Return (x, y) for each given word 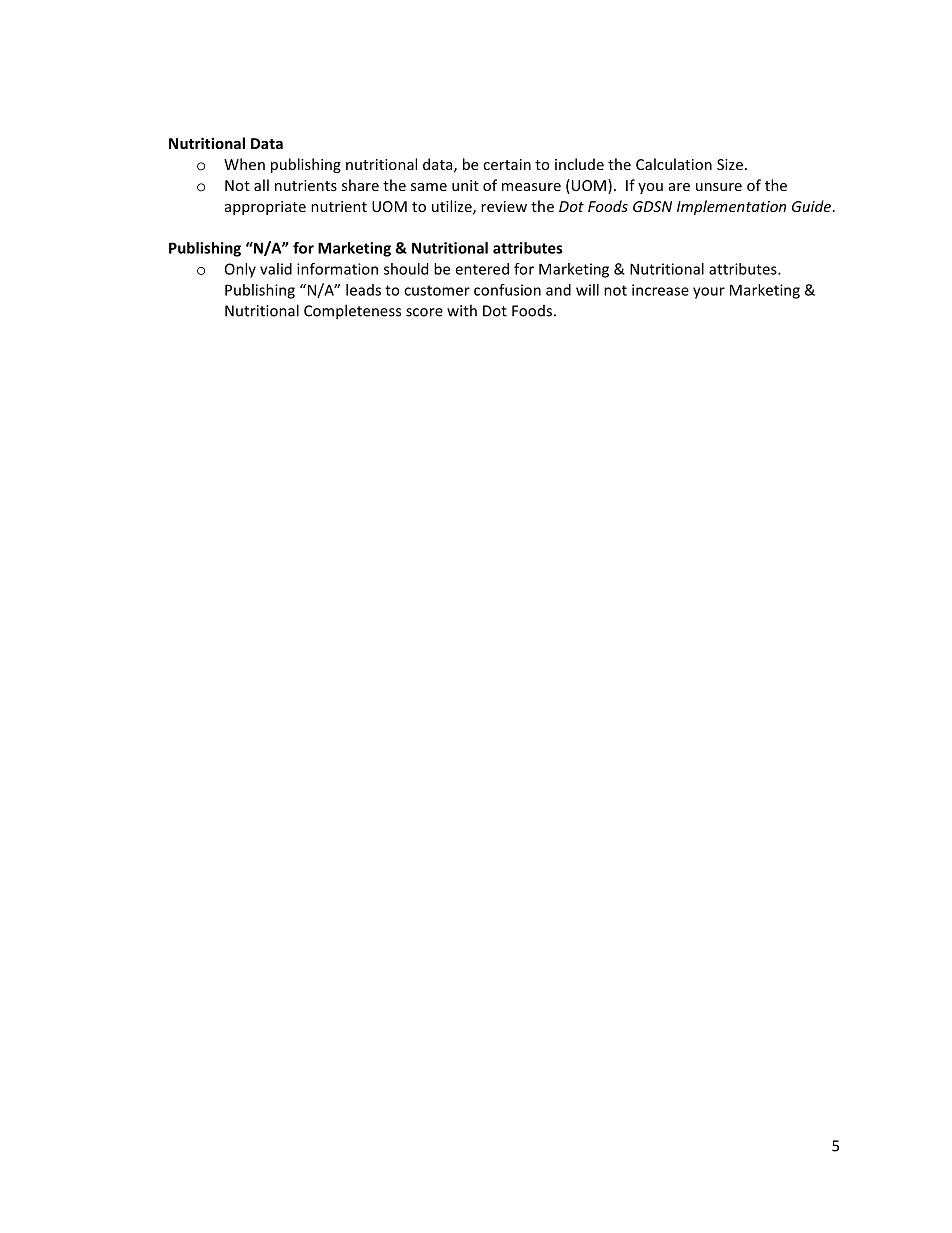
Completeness (352, 312)
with (462, 310)
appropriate (265, 208)
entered (482, 269)
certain (507, 164)
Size (730, 164)
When (244, 164)
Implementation (731, 207)
